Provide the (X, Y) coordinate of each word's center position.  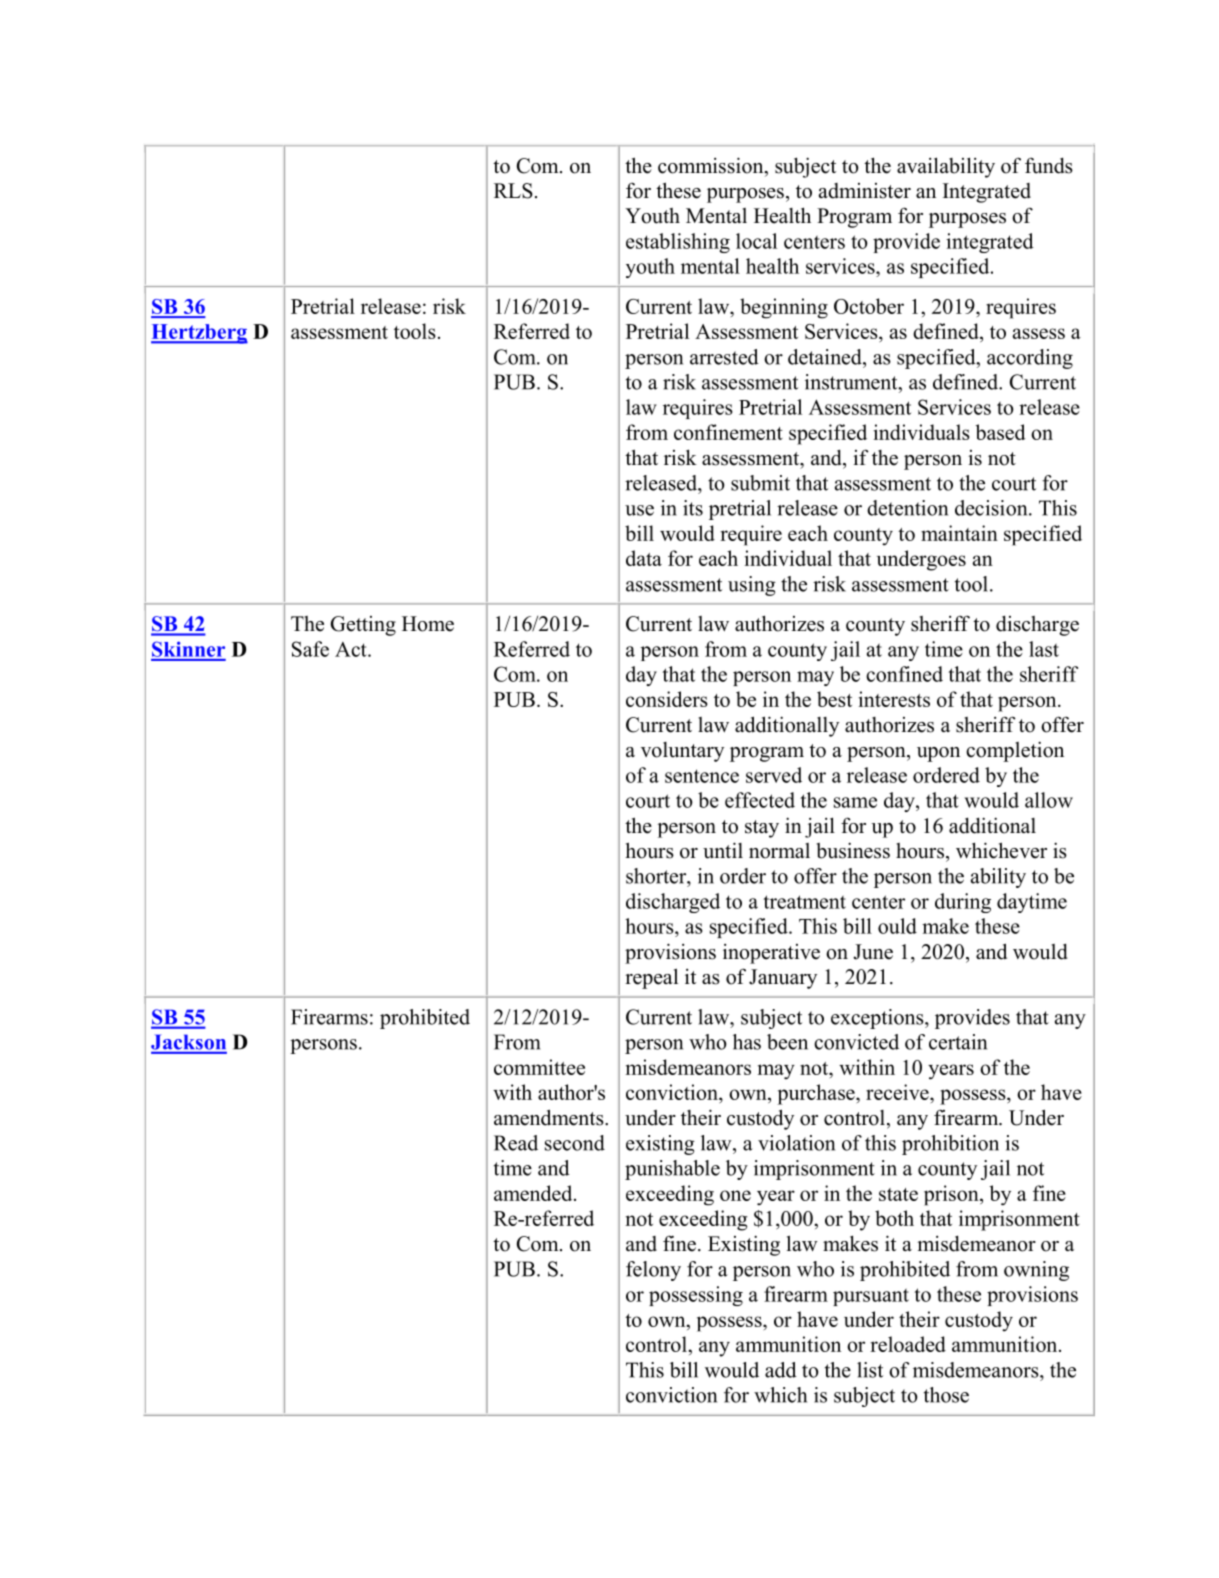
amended (534, 1193)
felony (653, 1271)
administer (865, 191)
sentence (702, 776)
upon (938, 754)
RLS (513, 191)
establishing (678, 243)
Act (352, 649)
